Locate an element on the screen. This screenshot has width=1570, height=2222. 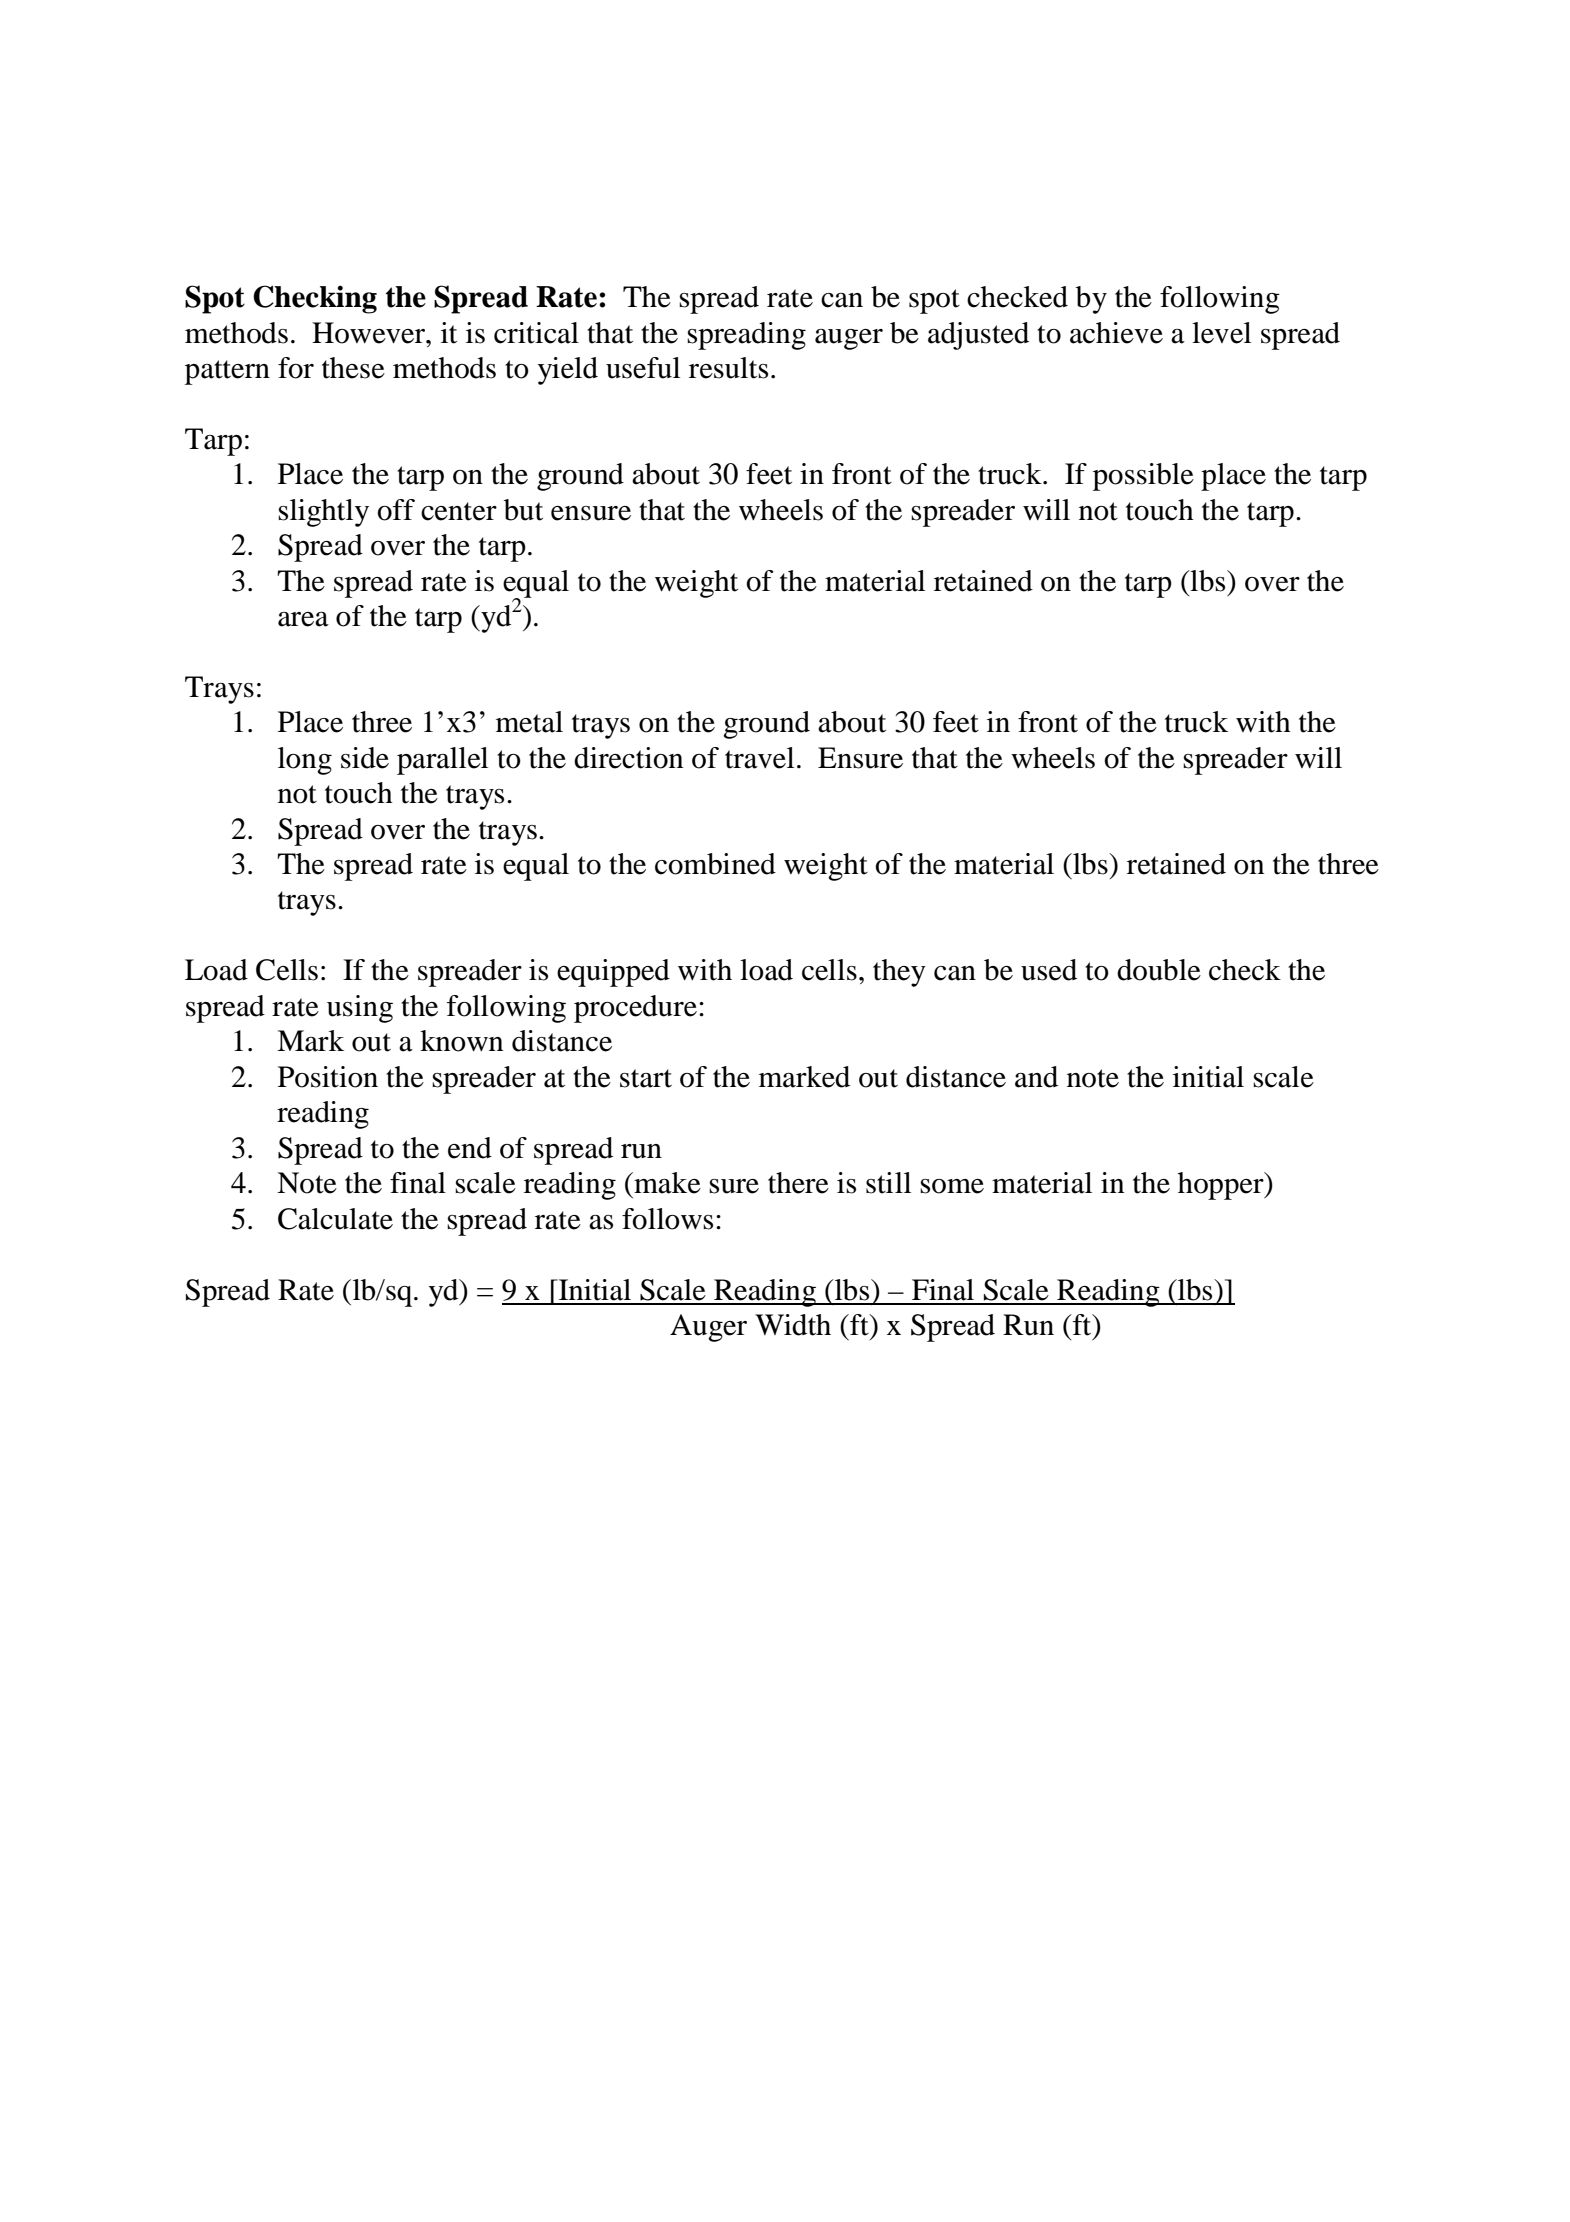
Calculate is located at coordinates (335, 1219).
